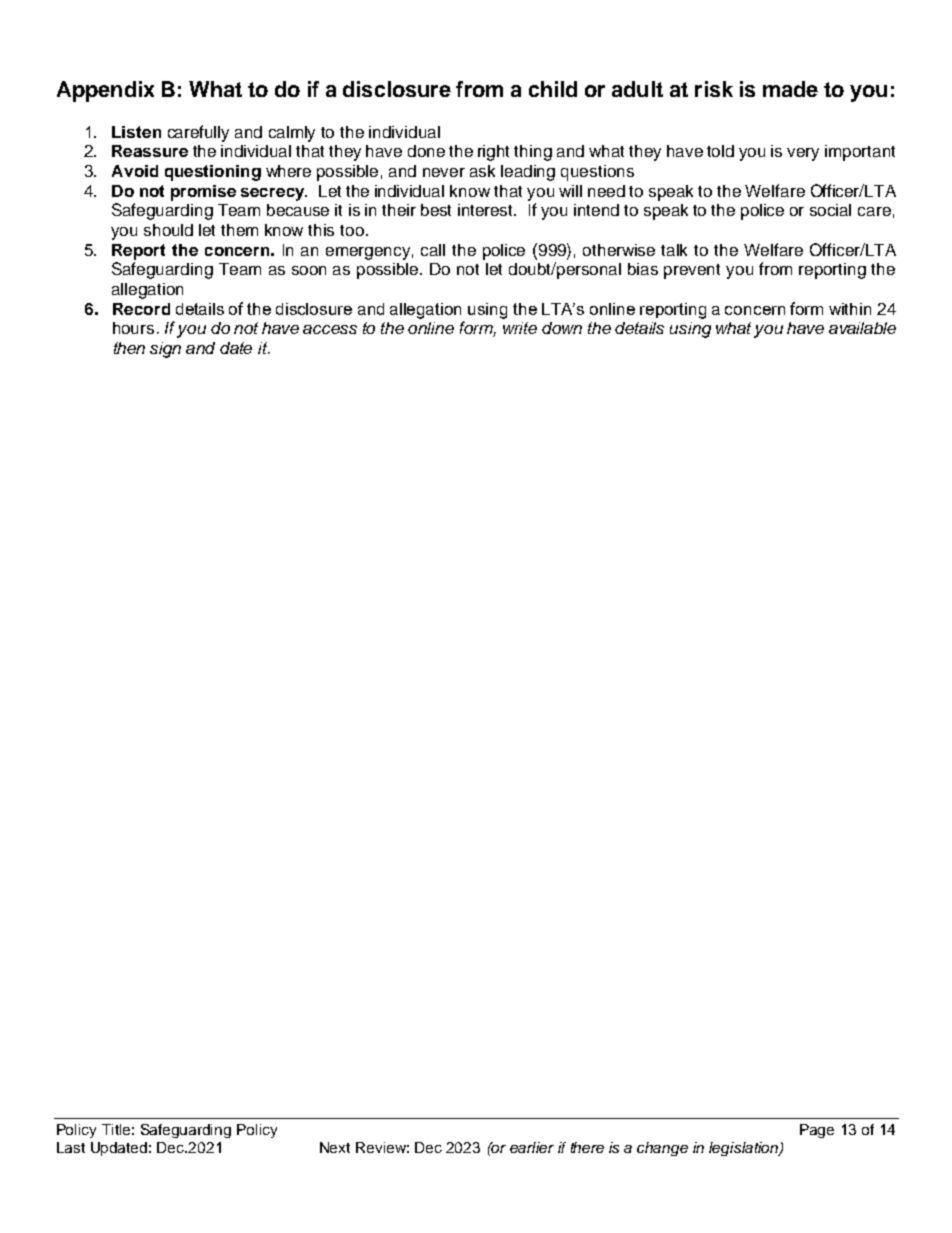 The width and height of the document is (952, 1233). What do you see at coordinates (136, 132) in the document?
I see `Listen` at bounding box center [136, 132].
